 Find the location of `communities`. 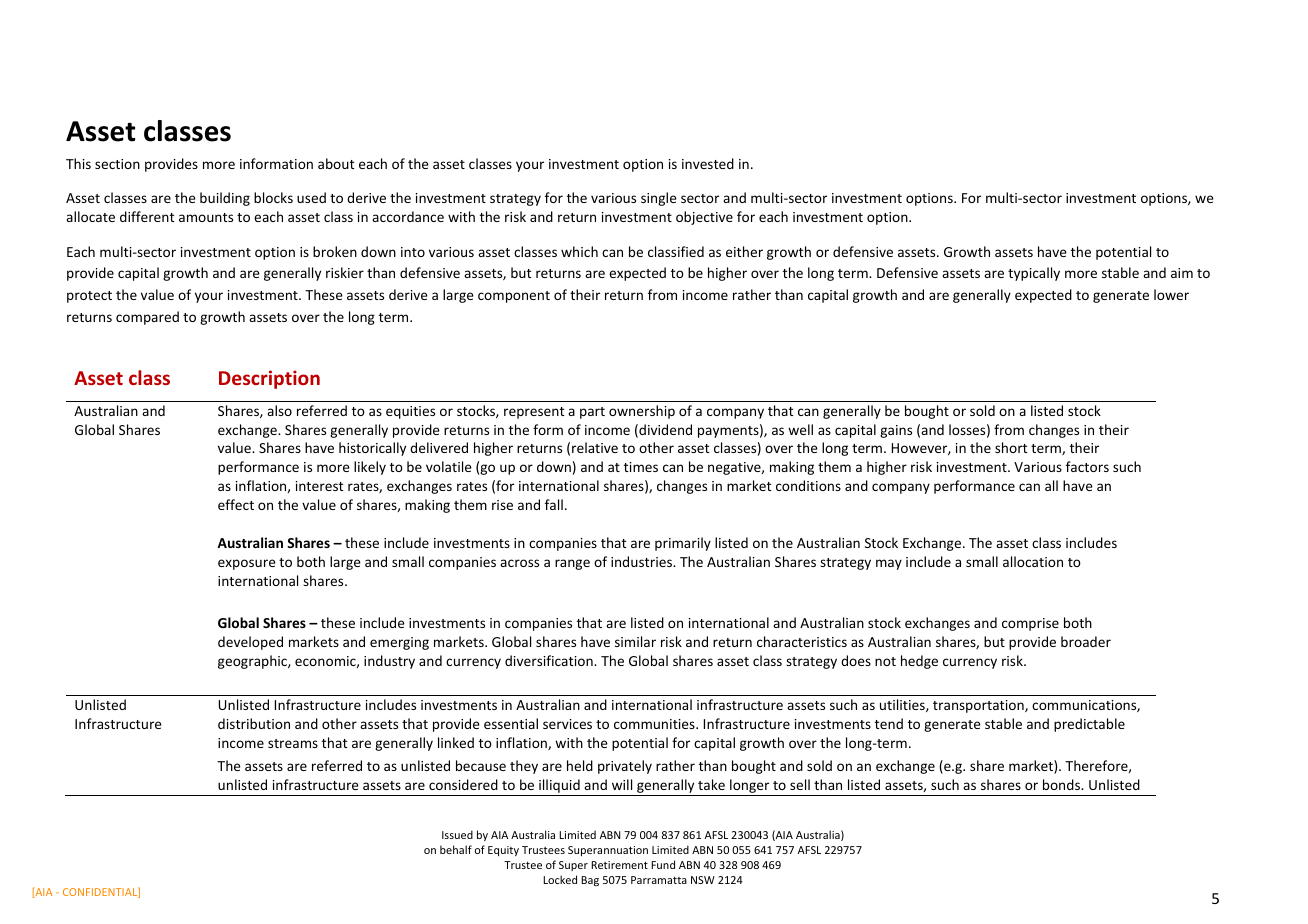

communities is located at coordinates (655, 724).
